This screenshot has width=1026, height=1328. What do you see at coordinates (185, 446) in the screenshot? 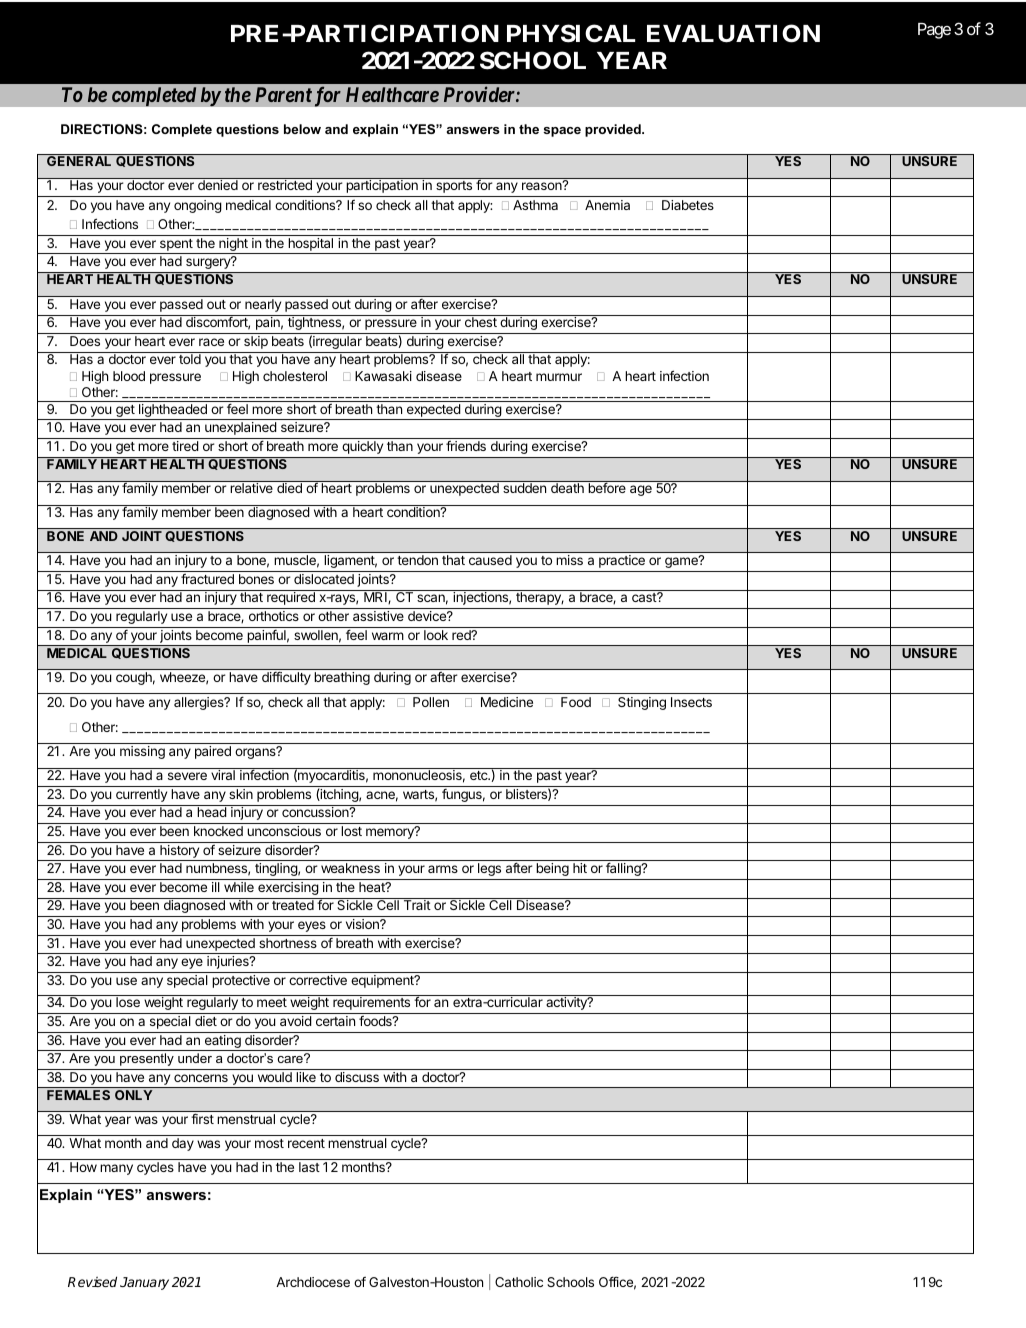
I see `tired` at bounding box center [185, 446].
